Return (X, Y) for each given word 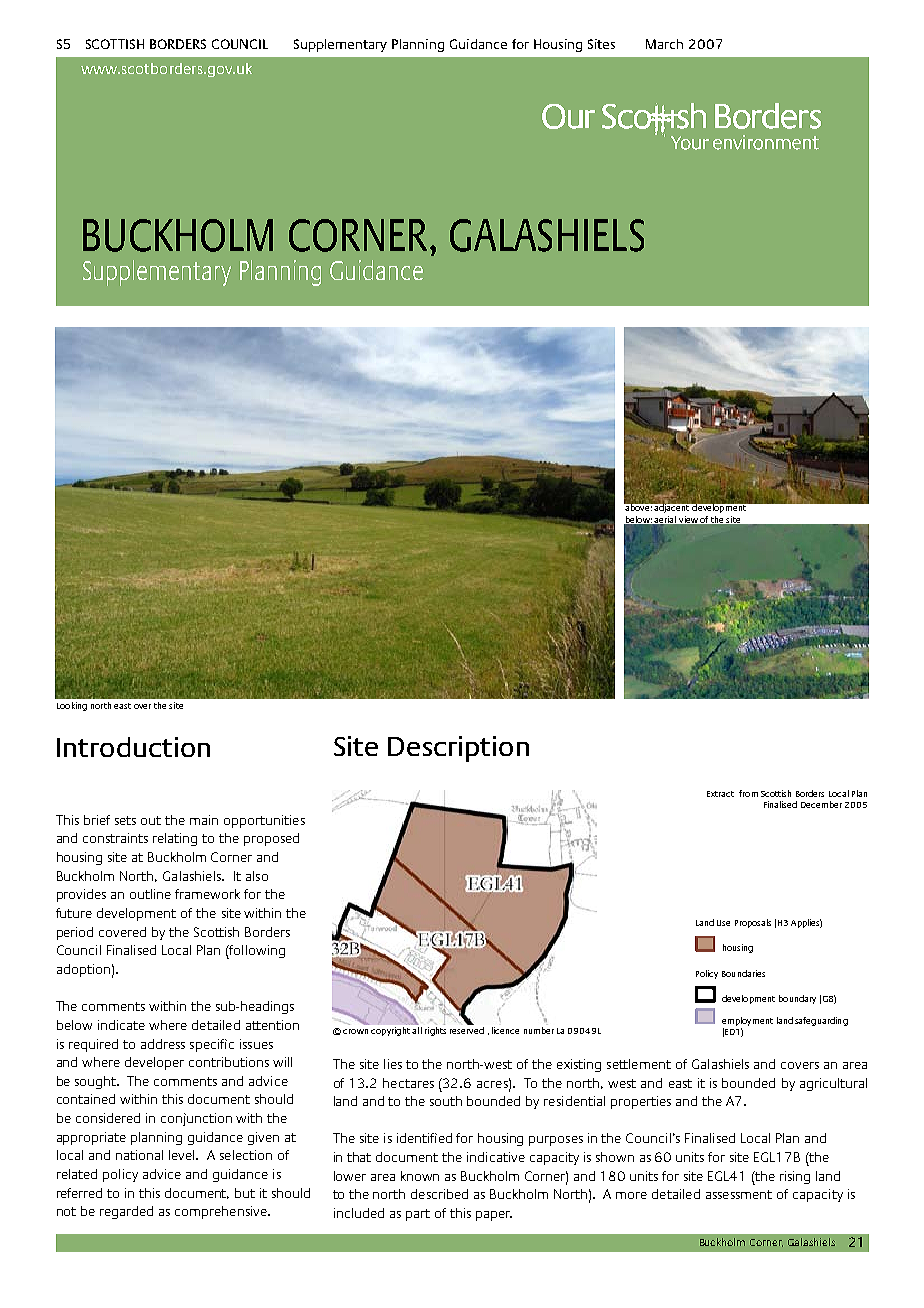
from (748, 793)
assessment (739, 1194)
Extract (720, 794)
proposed (271, 839)
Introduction (133, 747)
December (821, 804)
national (139, 1155)
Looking (72, 706)
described (439, 1194)
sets (125, 820)
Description (458, 749)
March (664, 44)
